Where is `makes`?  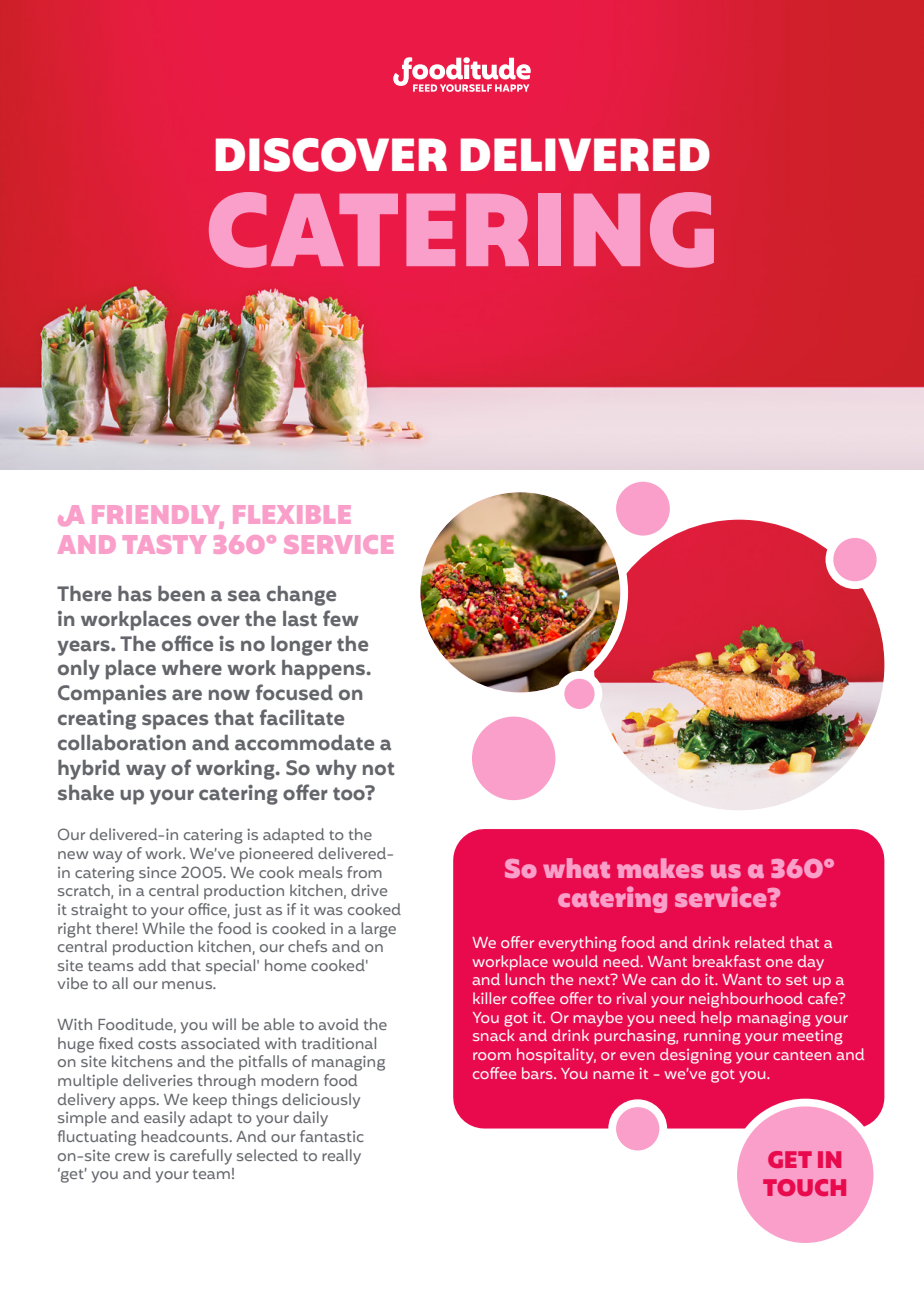 makes is located at coordinates (660, 868).
